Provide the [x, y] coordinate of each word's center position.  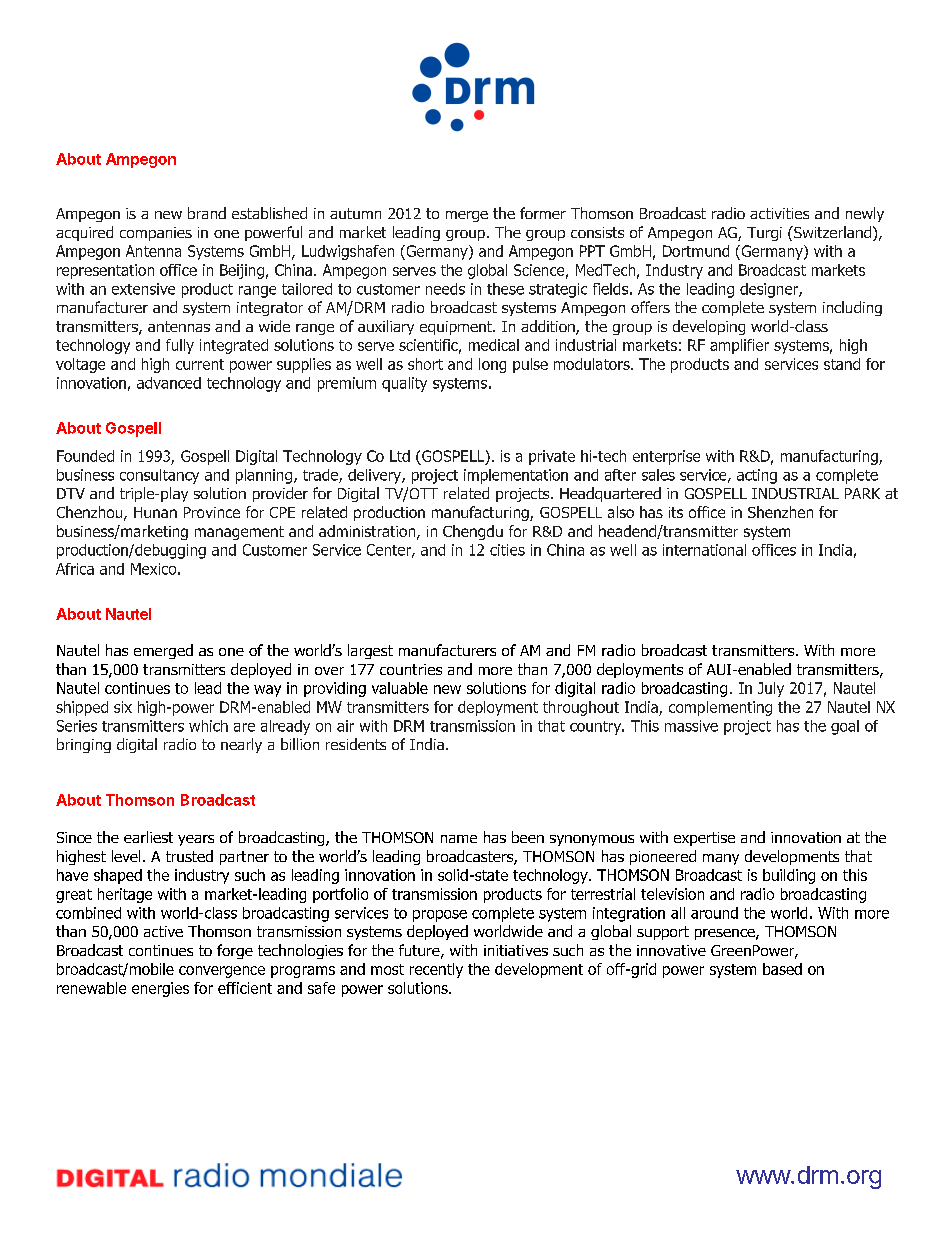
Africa [75, 569]
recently [436, 970]
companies [156, 234]
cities [507, 550]
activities [779, 213]
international [704, 550]
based [782, 969]
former [543, 213]
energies [160, 989]
